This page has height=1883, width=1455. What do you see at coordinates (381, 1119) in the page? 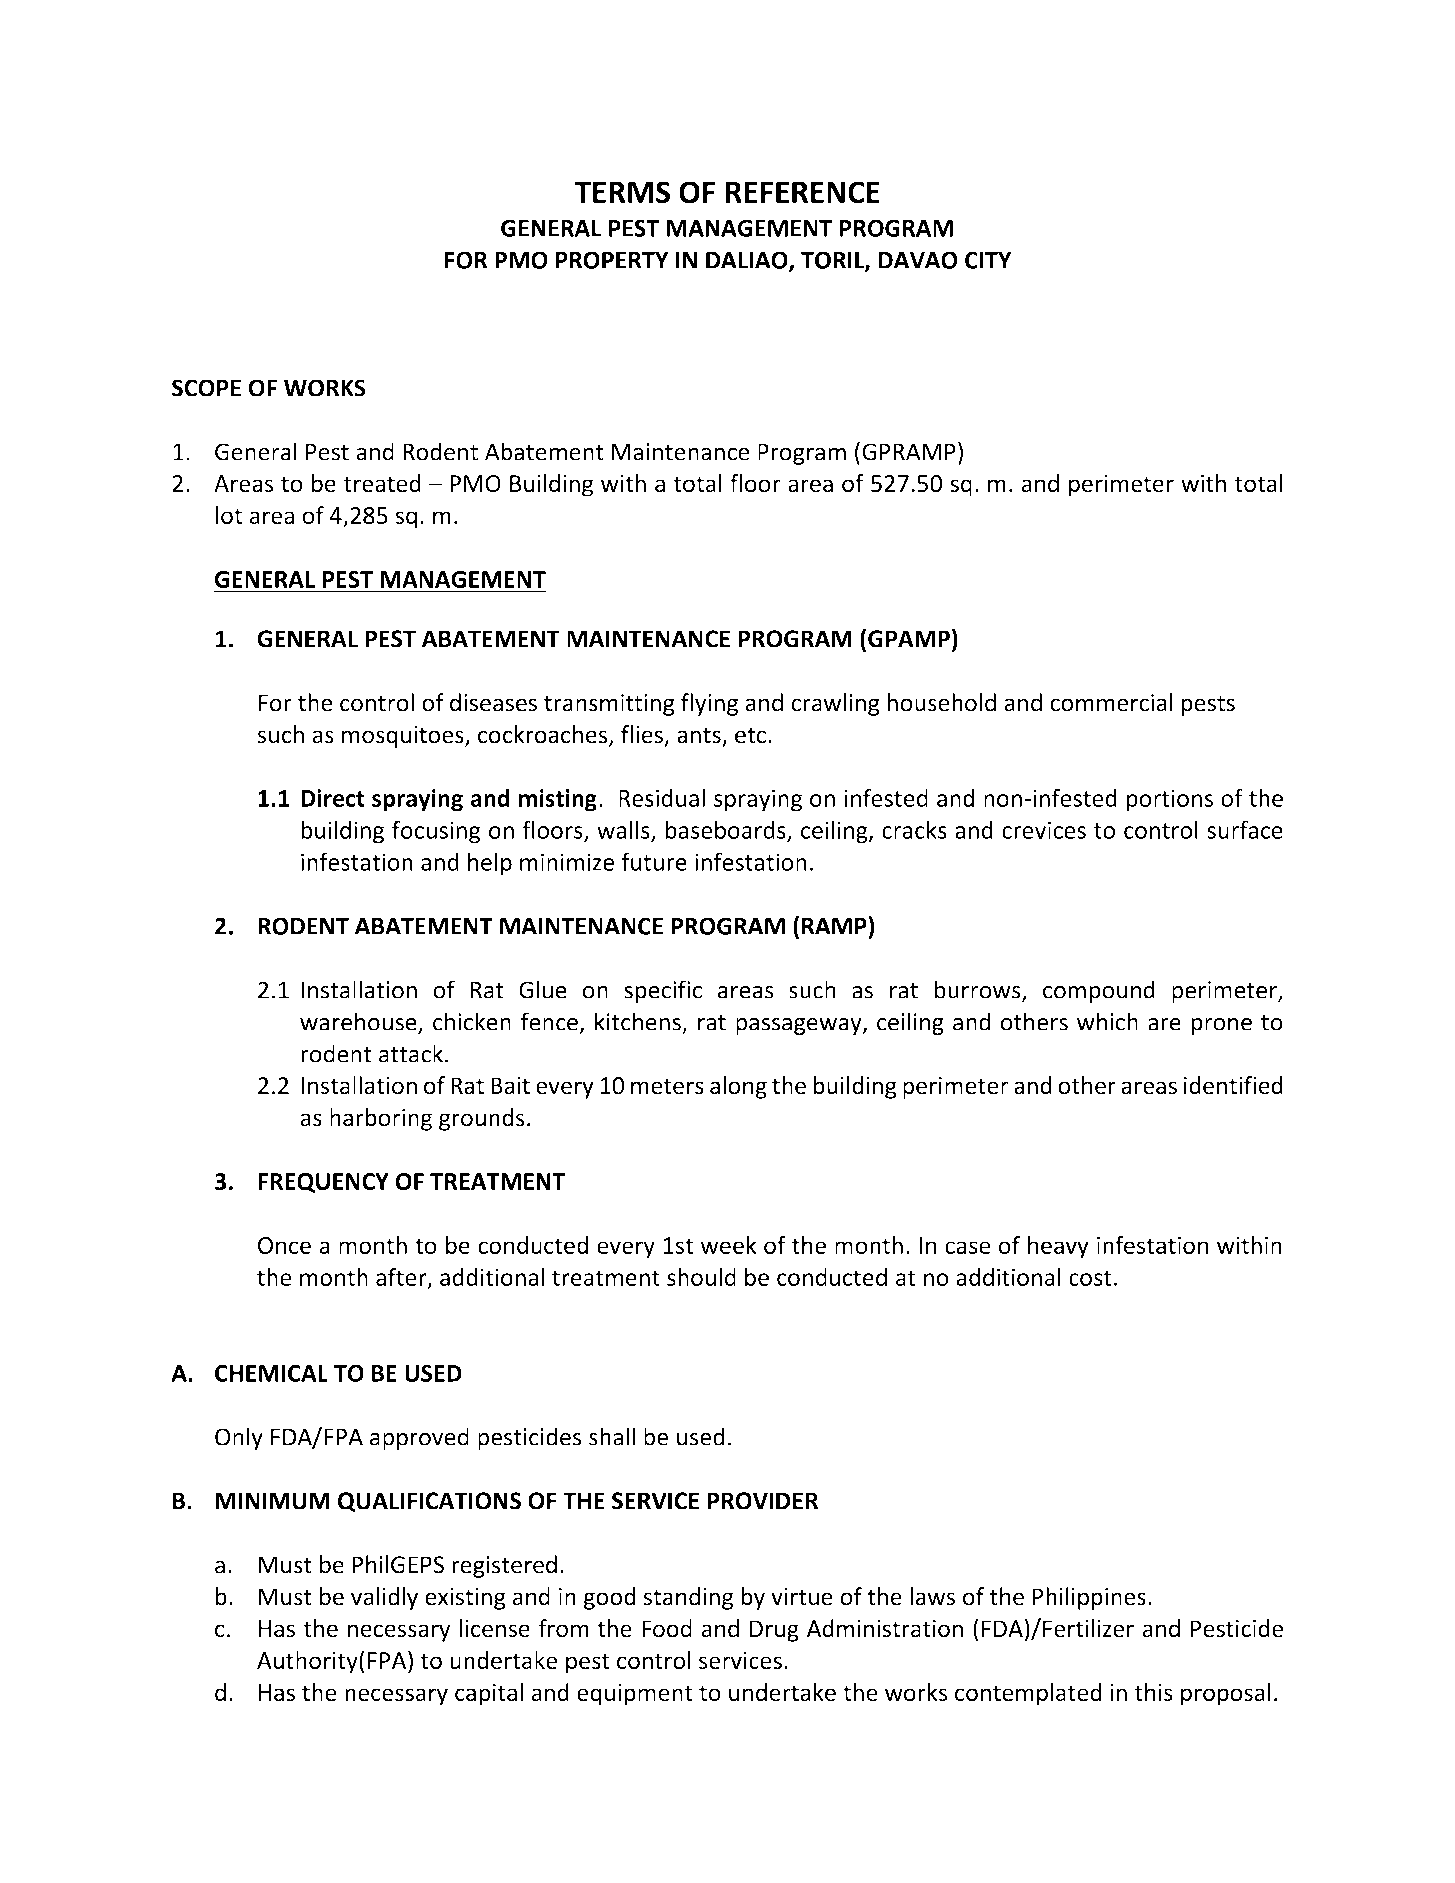
I see `harboring` at bounding box center [381, 1119].
